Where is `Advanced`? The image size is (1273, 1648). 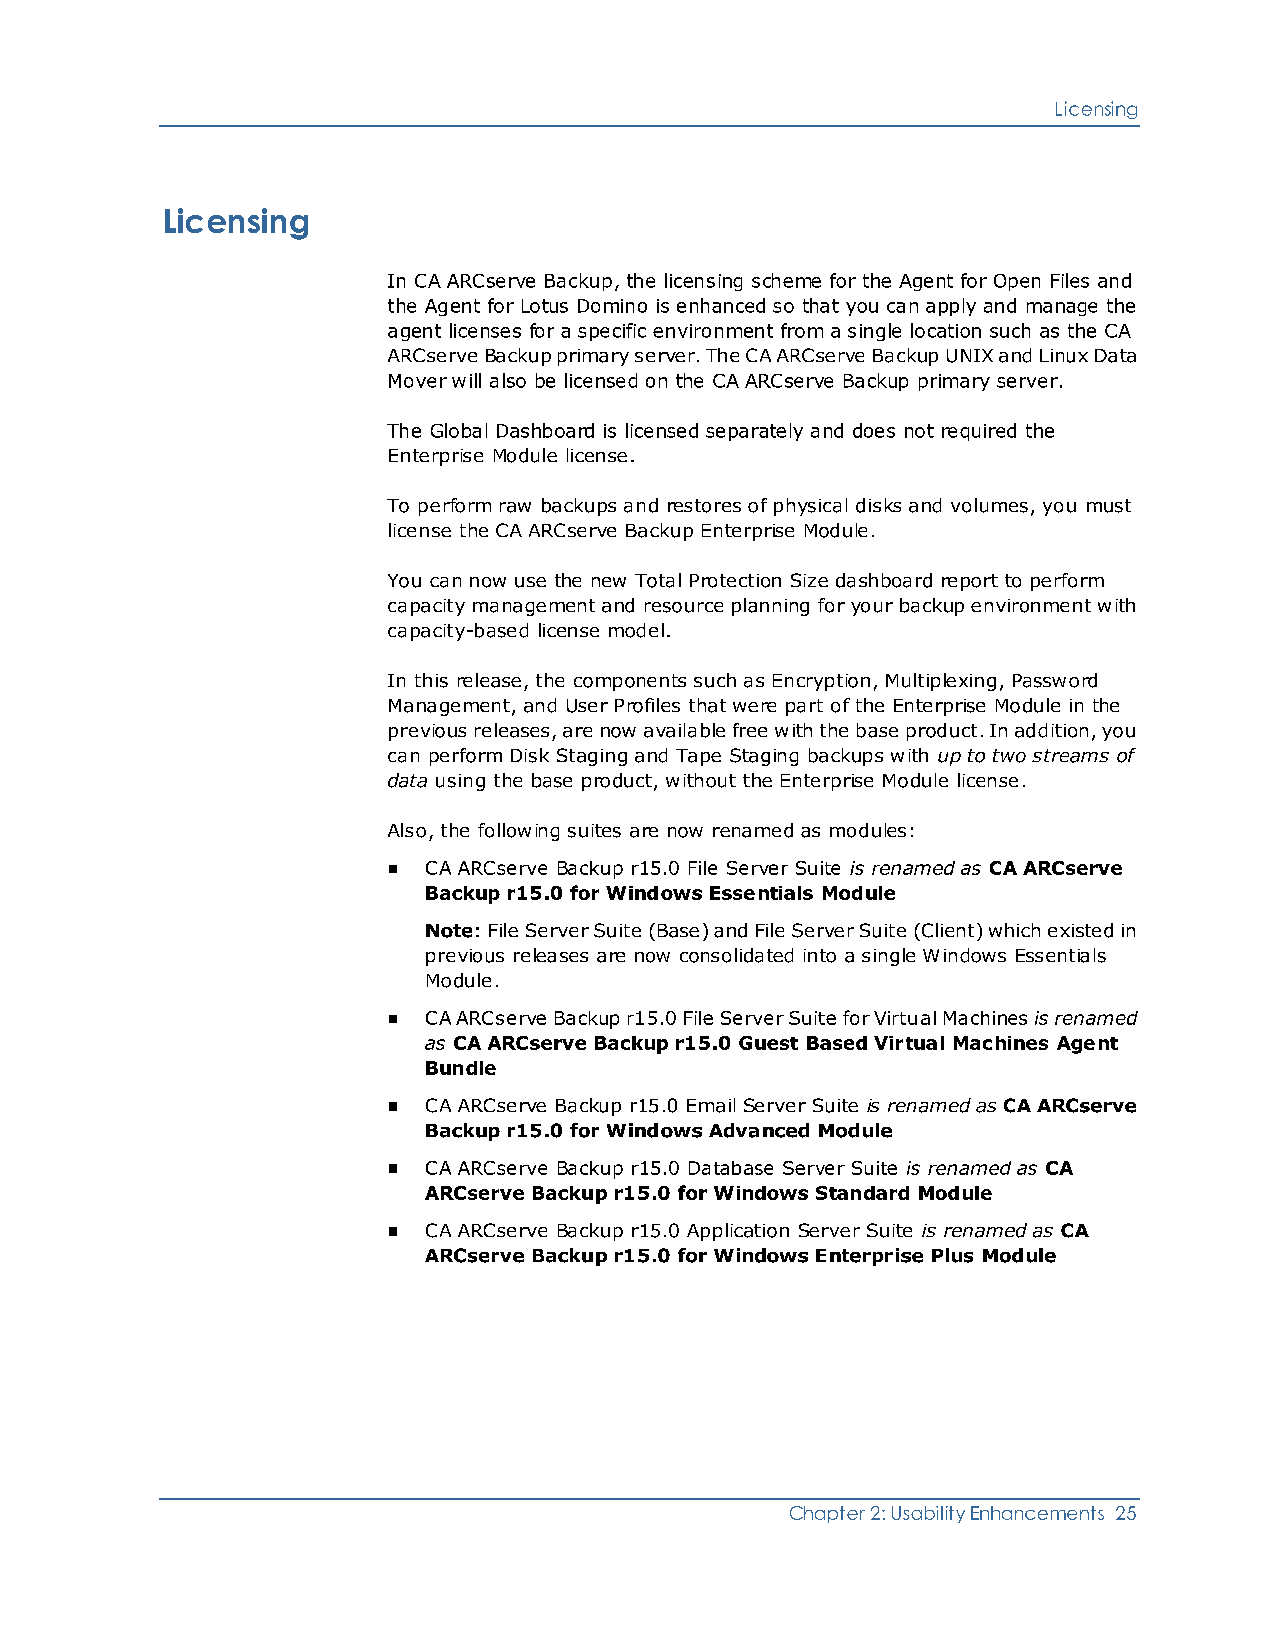 Advanced is located at coordinates (759, 1130).
